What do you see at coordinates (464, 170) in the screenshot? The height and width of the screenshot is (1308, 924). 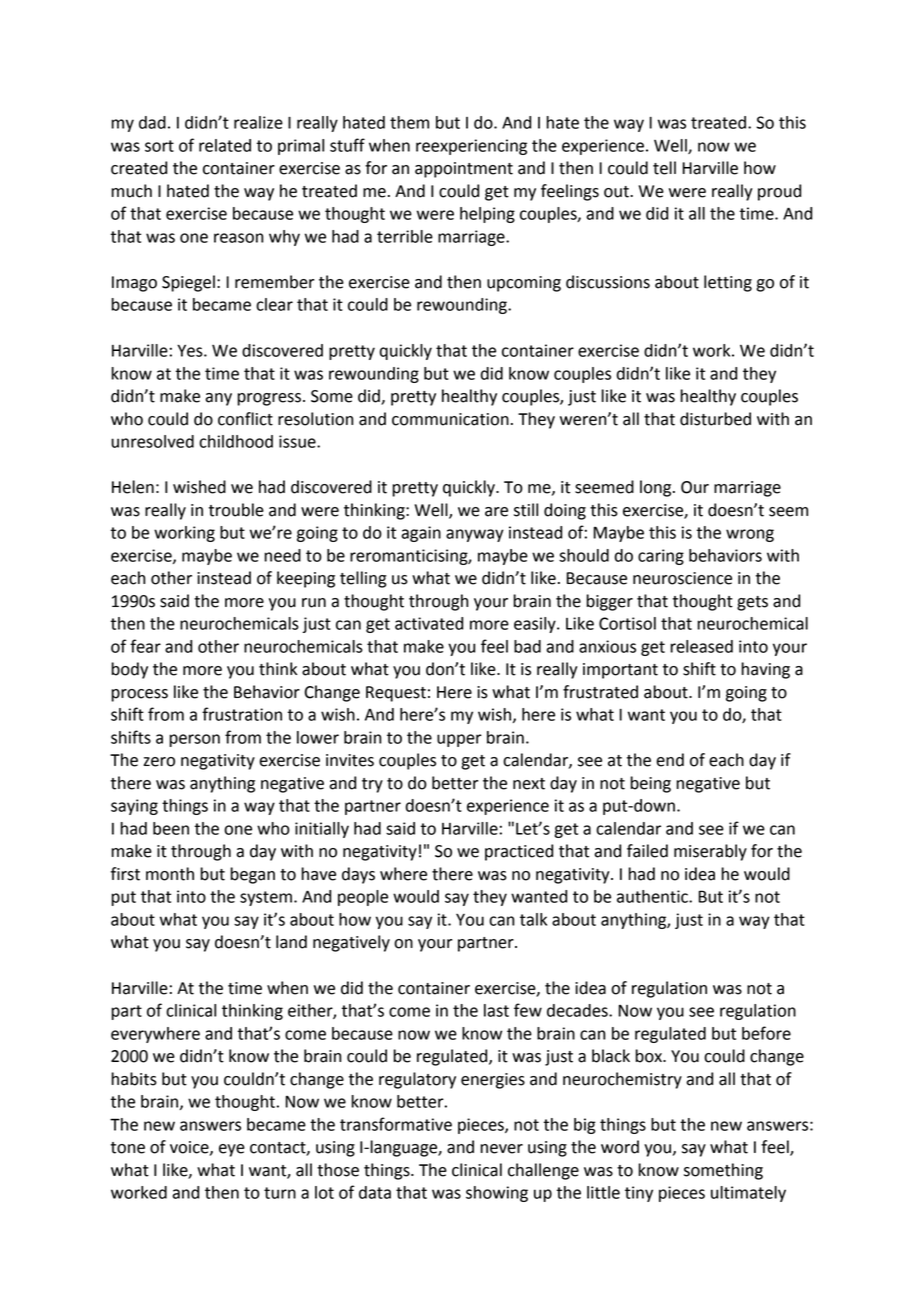 I see `appointment` at bounding box center [464, 170].
